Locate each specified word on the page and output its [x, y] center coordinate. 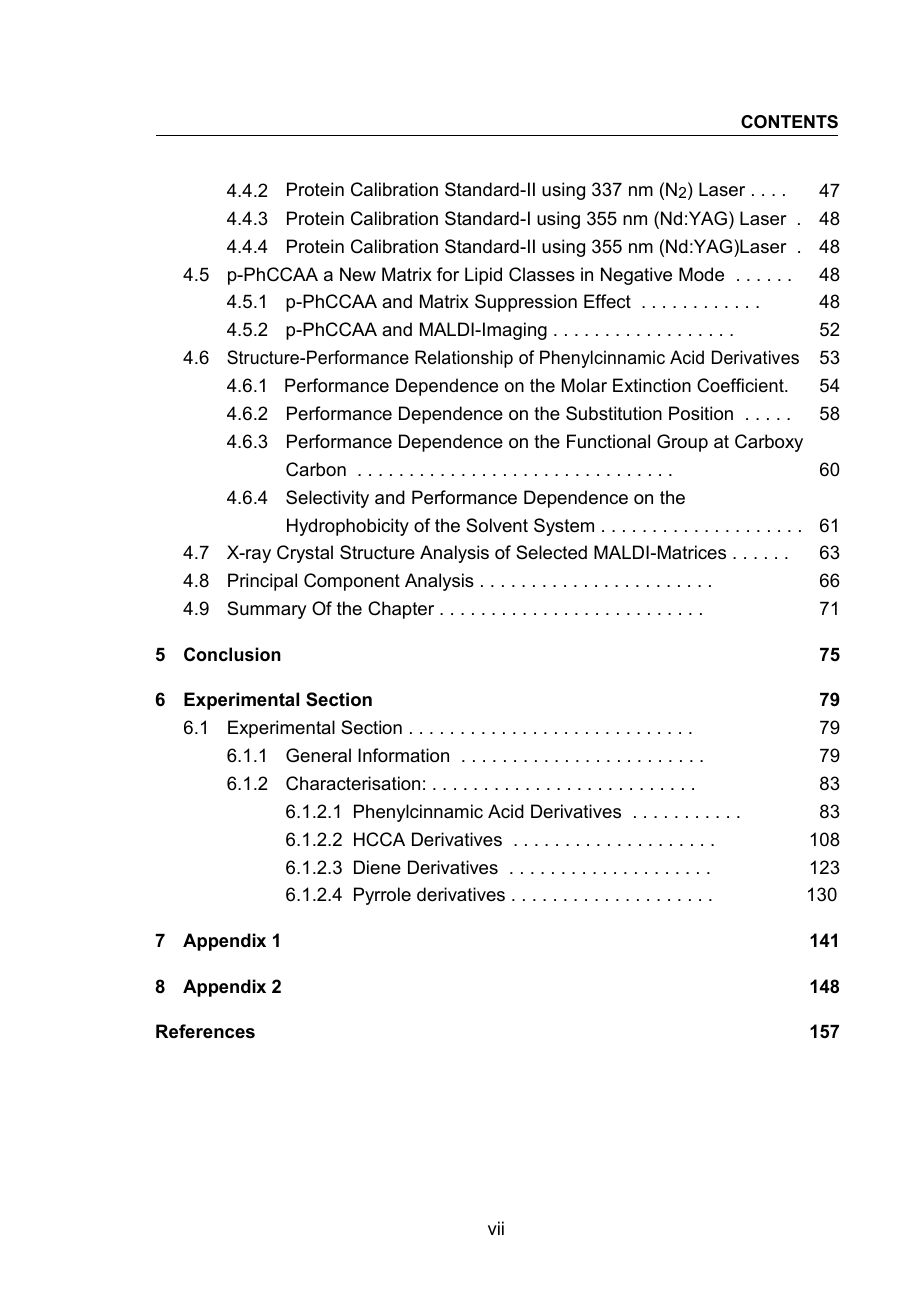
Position [701, 413]
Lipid [483, 276]
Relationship [464, 359]
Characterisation [353, 783]
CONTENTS [789, 122]
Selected [551, 552]
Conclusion [232, 654]
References [205, 1031]
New [358, 274]
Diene [377, 867]
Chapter [401, 610]
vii [496, 1228]
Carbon [316, 469]
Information [403, 755]
